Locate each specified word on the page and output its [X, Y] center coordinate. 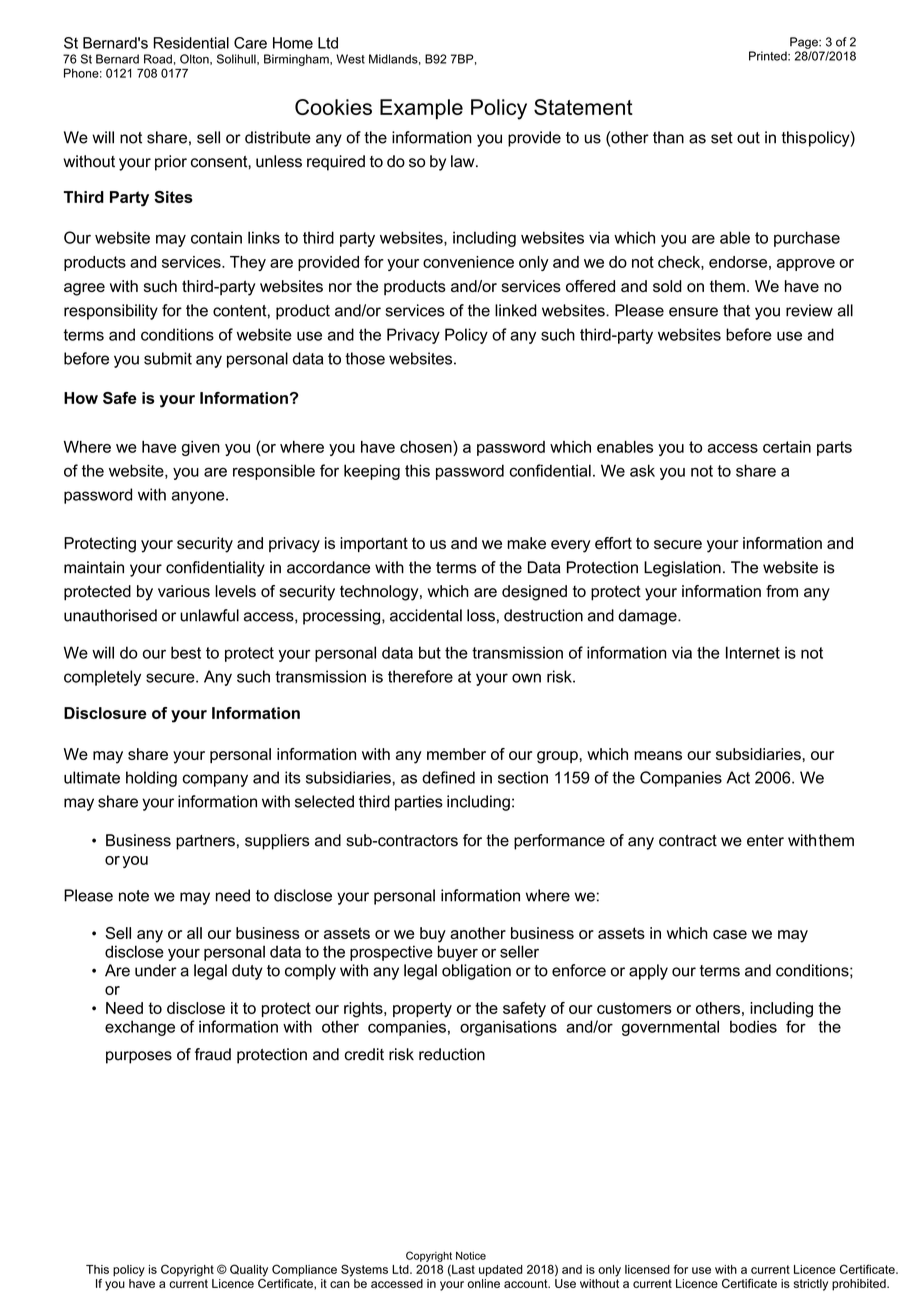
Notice [471, 1256]
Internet [753, 652]
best [186, 652]
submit [168, 358]
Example [421, 109]
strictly [811, 1285]
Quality [249, 1270]
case [730, 934]
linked [516, 310]
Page [805, 43]
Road [158, 59]
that [736, 310]
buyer [458, 953]
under [156, 970]
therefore [420, 676]
